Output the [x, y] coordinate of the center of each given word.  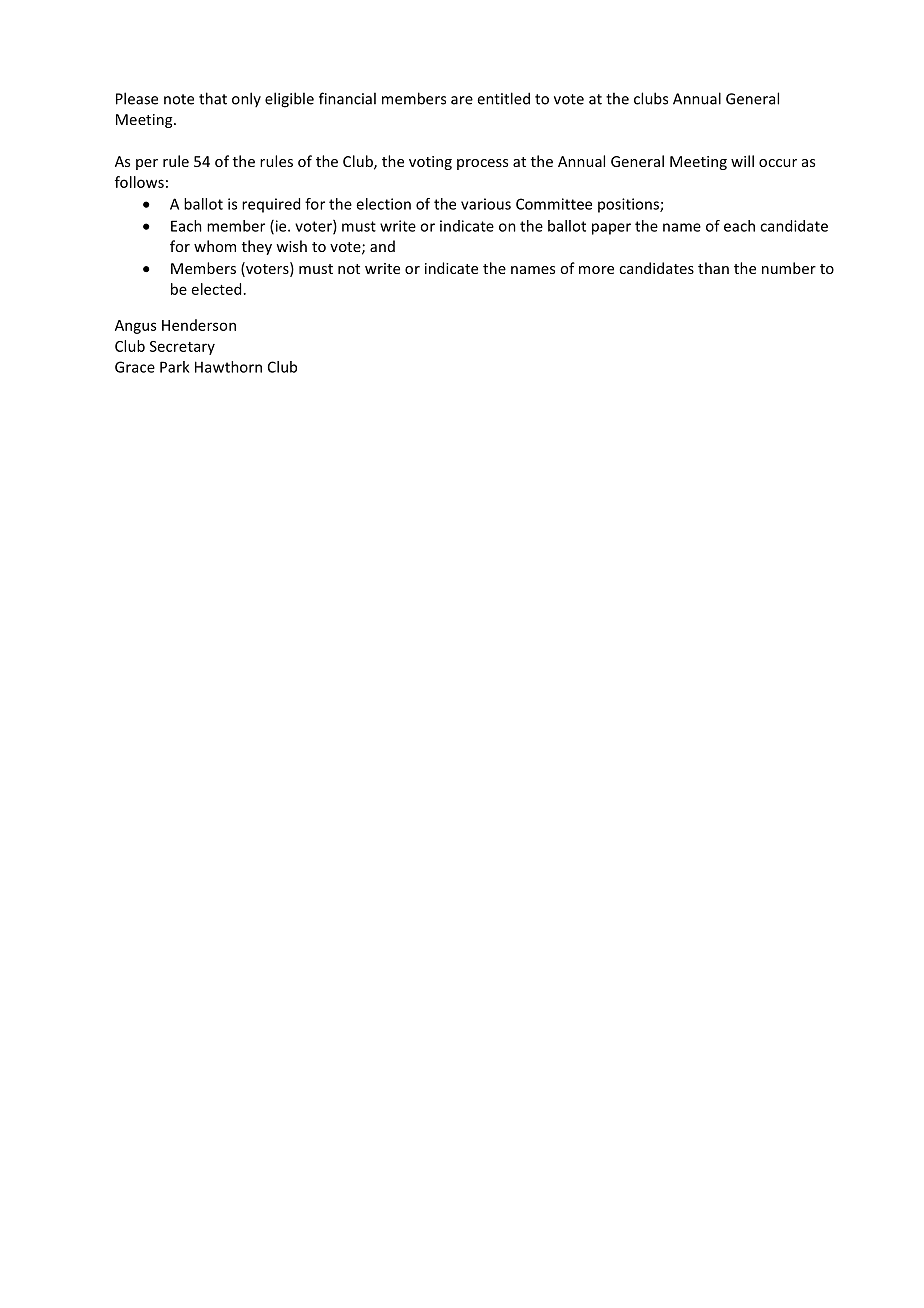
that [213, 98]
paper [611, 229]
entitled [503, 98]
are [462, 100]
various [486, 204]
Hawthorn [228, 367]
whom [215, 246]
